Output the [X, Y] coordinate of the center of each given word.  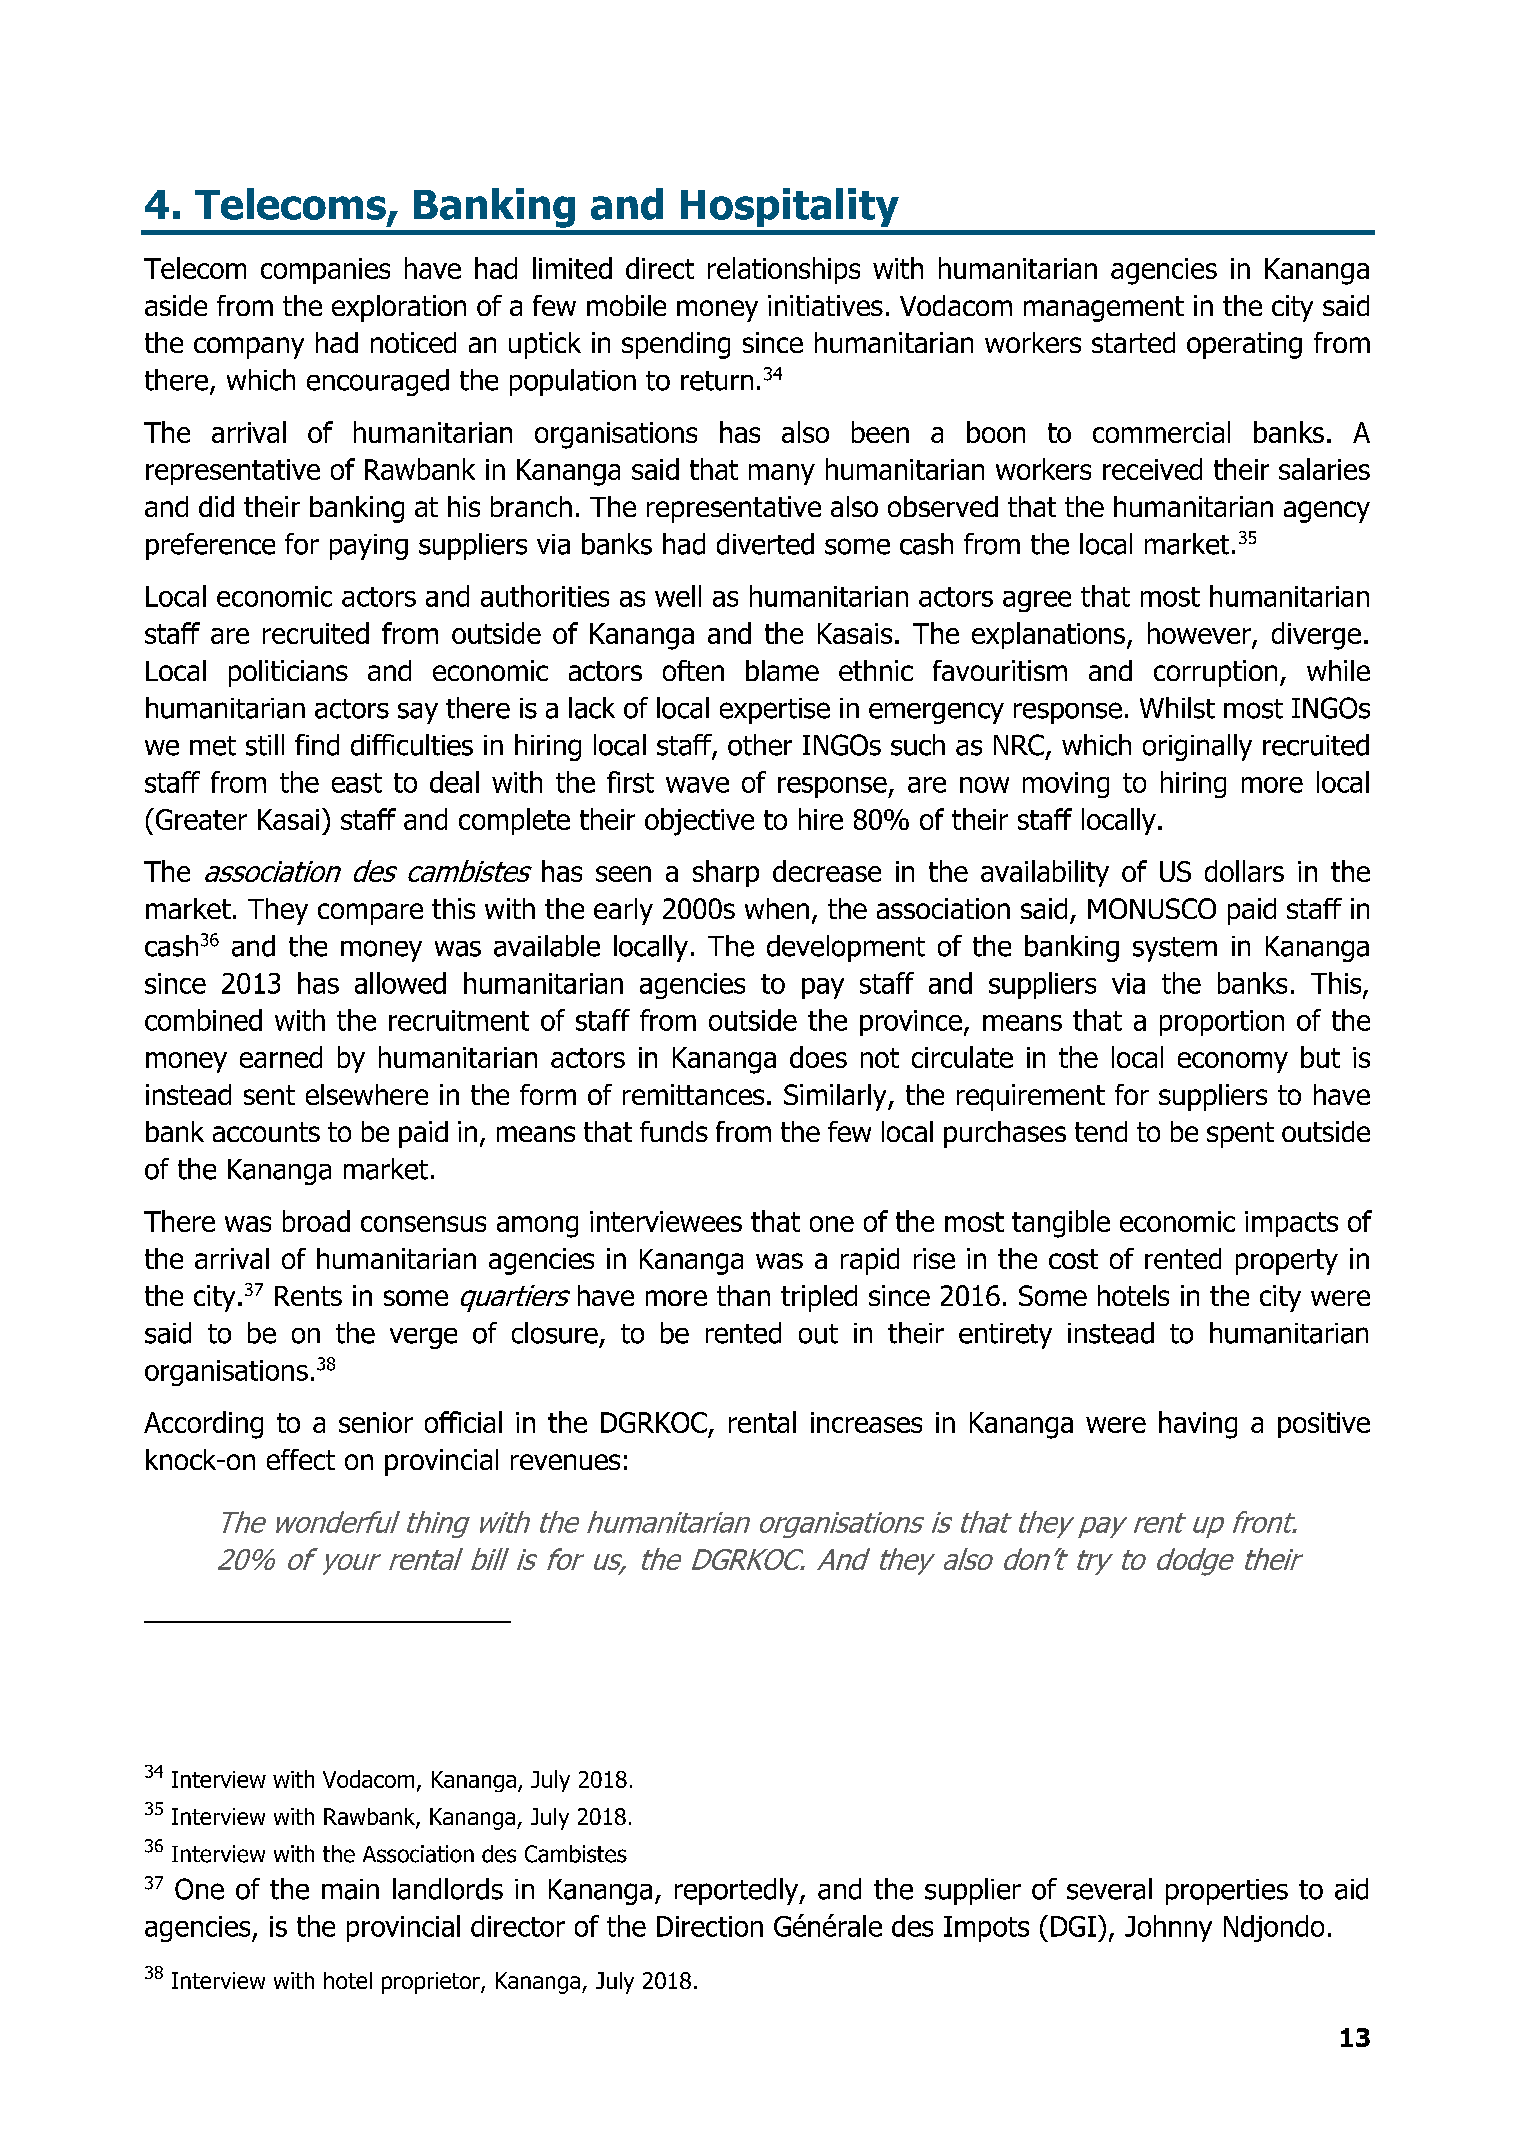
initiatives [825, 305]
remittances [693, 1094]
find [317, 745]
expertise [775, 711]
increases [866, 1422]
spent [1240, 1135]
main [350, 1889]
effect [301, 1459]
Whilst [1177, 708]
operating [1244, 345]
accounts [266, 1132]
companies [325, 271]
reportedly [738, 1891]
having [1198, 1425]
